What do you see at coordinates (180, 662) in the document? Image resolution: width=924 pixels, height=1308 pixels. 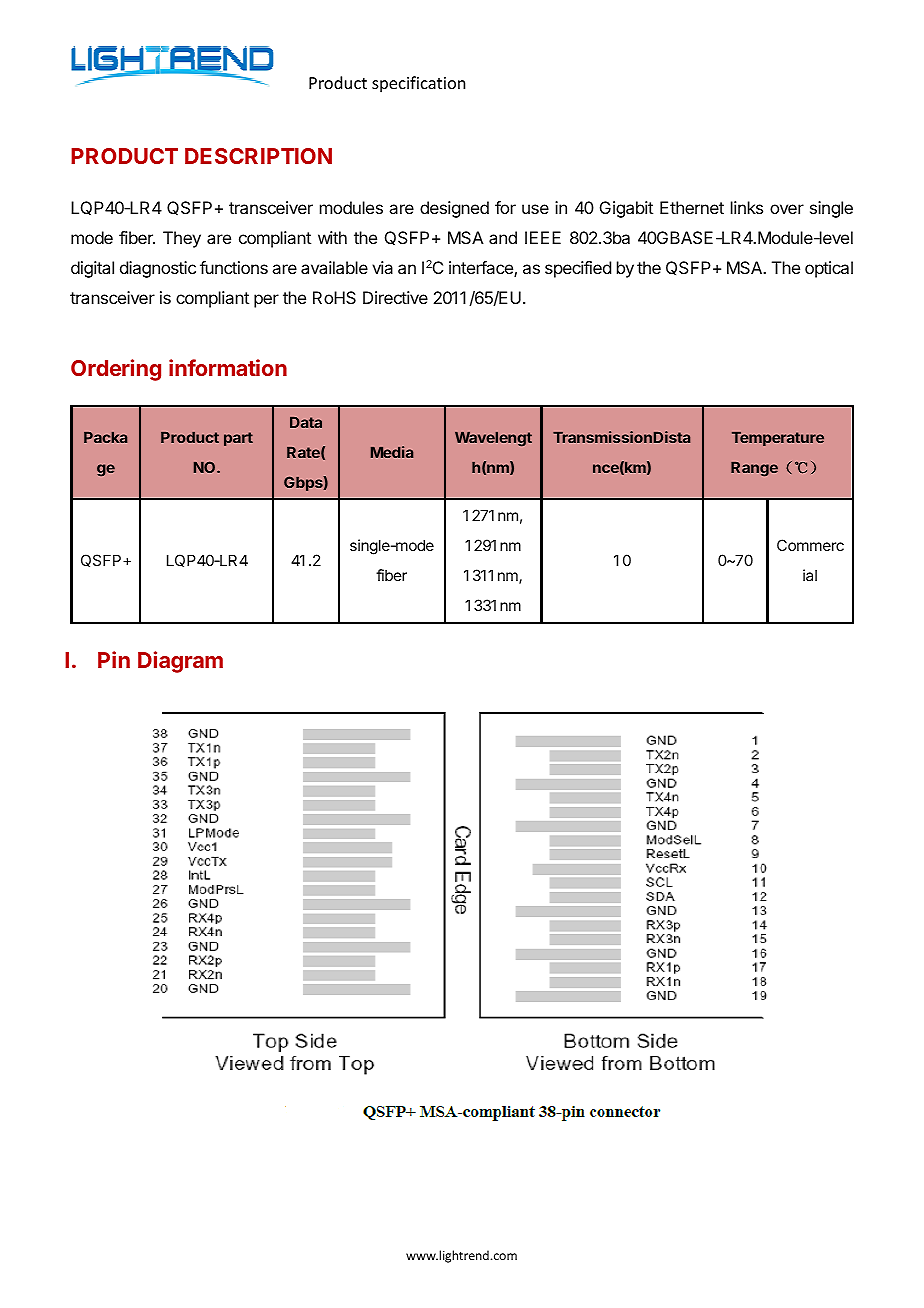 I see `Diagram` at bounding box center [180, 662].
